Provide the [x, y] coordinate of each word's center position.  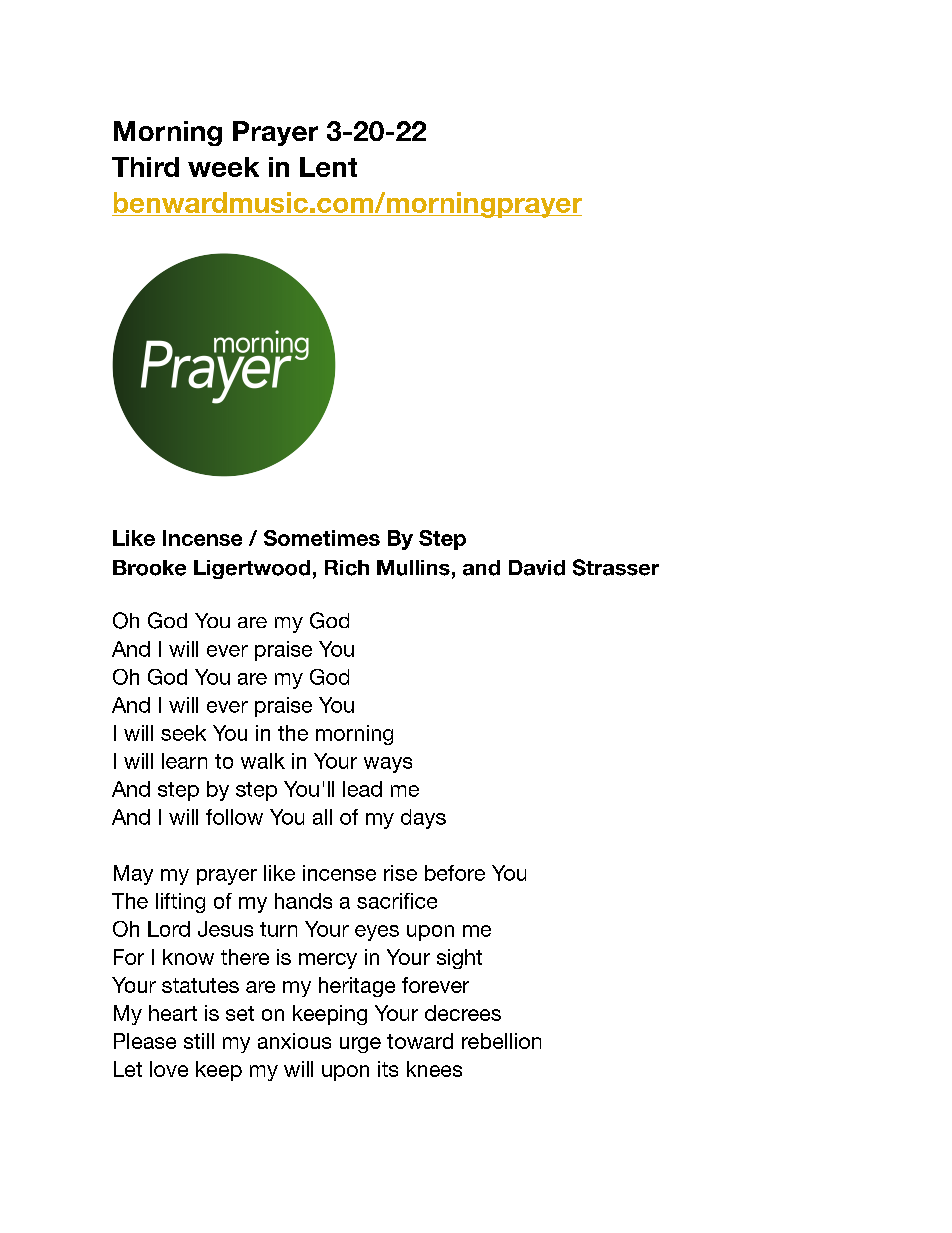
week [223, 167]
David [537, 568]
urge [360, 1045]
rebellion [501, 1041]
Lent [328, 167]
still [199, 1041]
